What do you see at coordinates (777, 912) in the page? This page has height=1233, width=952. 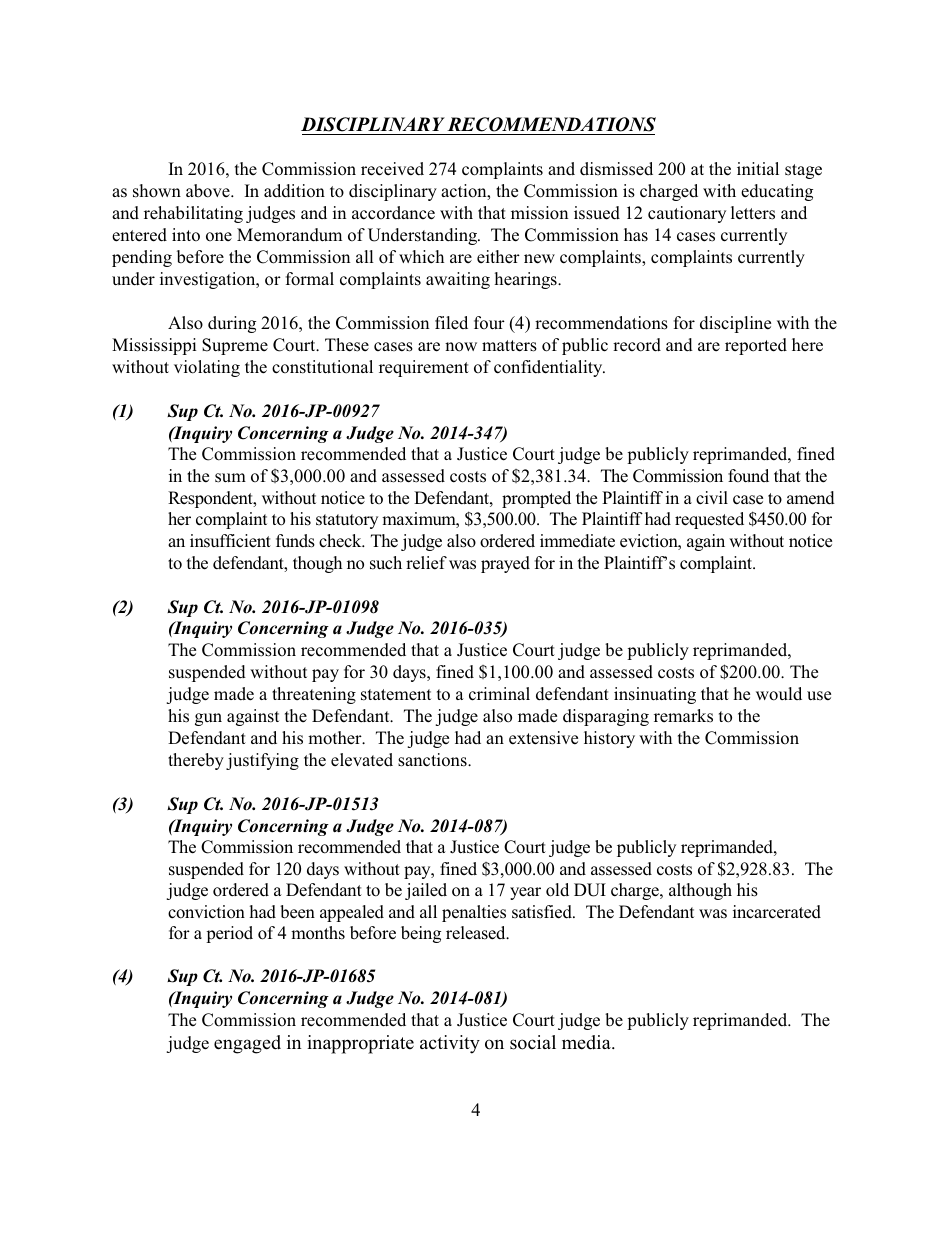 I see `incarcerated` at bounding box center [777, 912].
